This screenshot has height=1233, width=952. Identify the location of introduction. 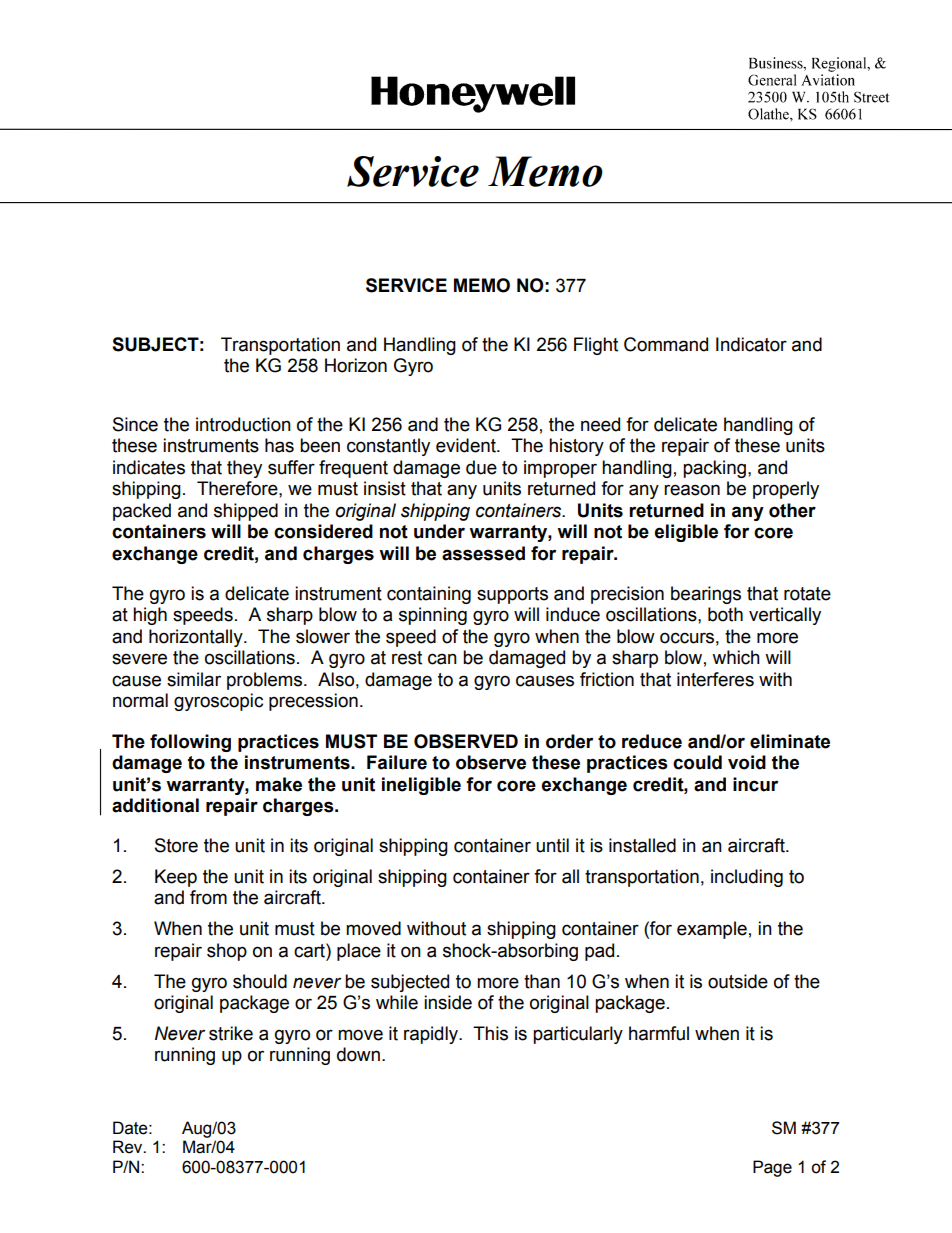
(243, 424).
